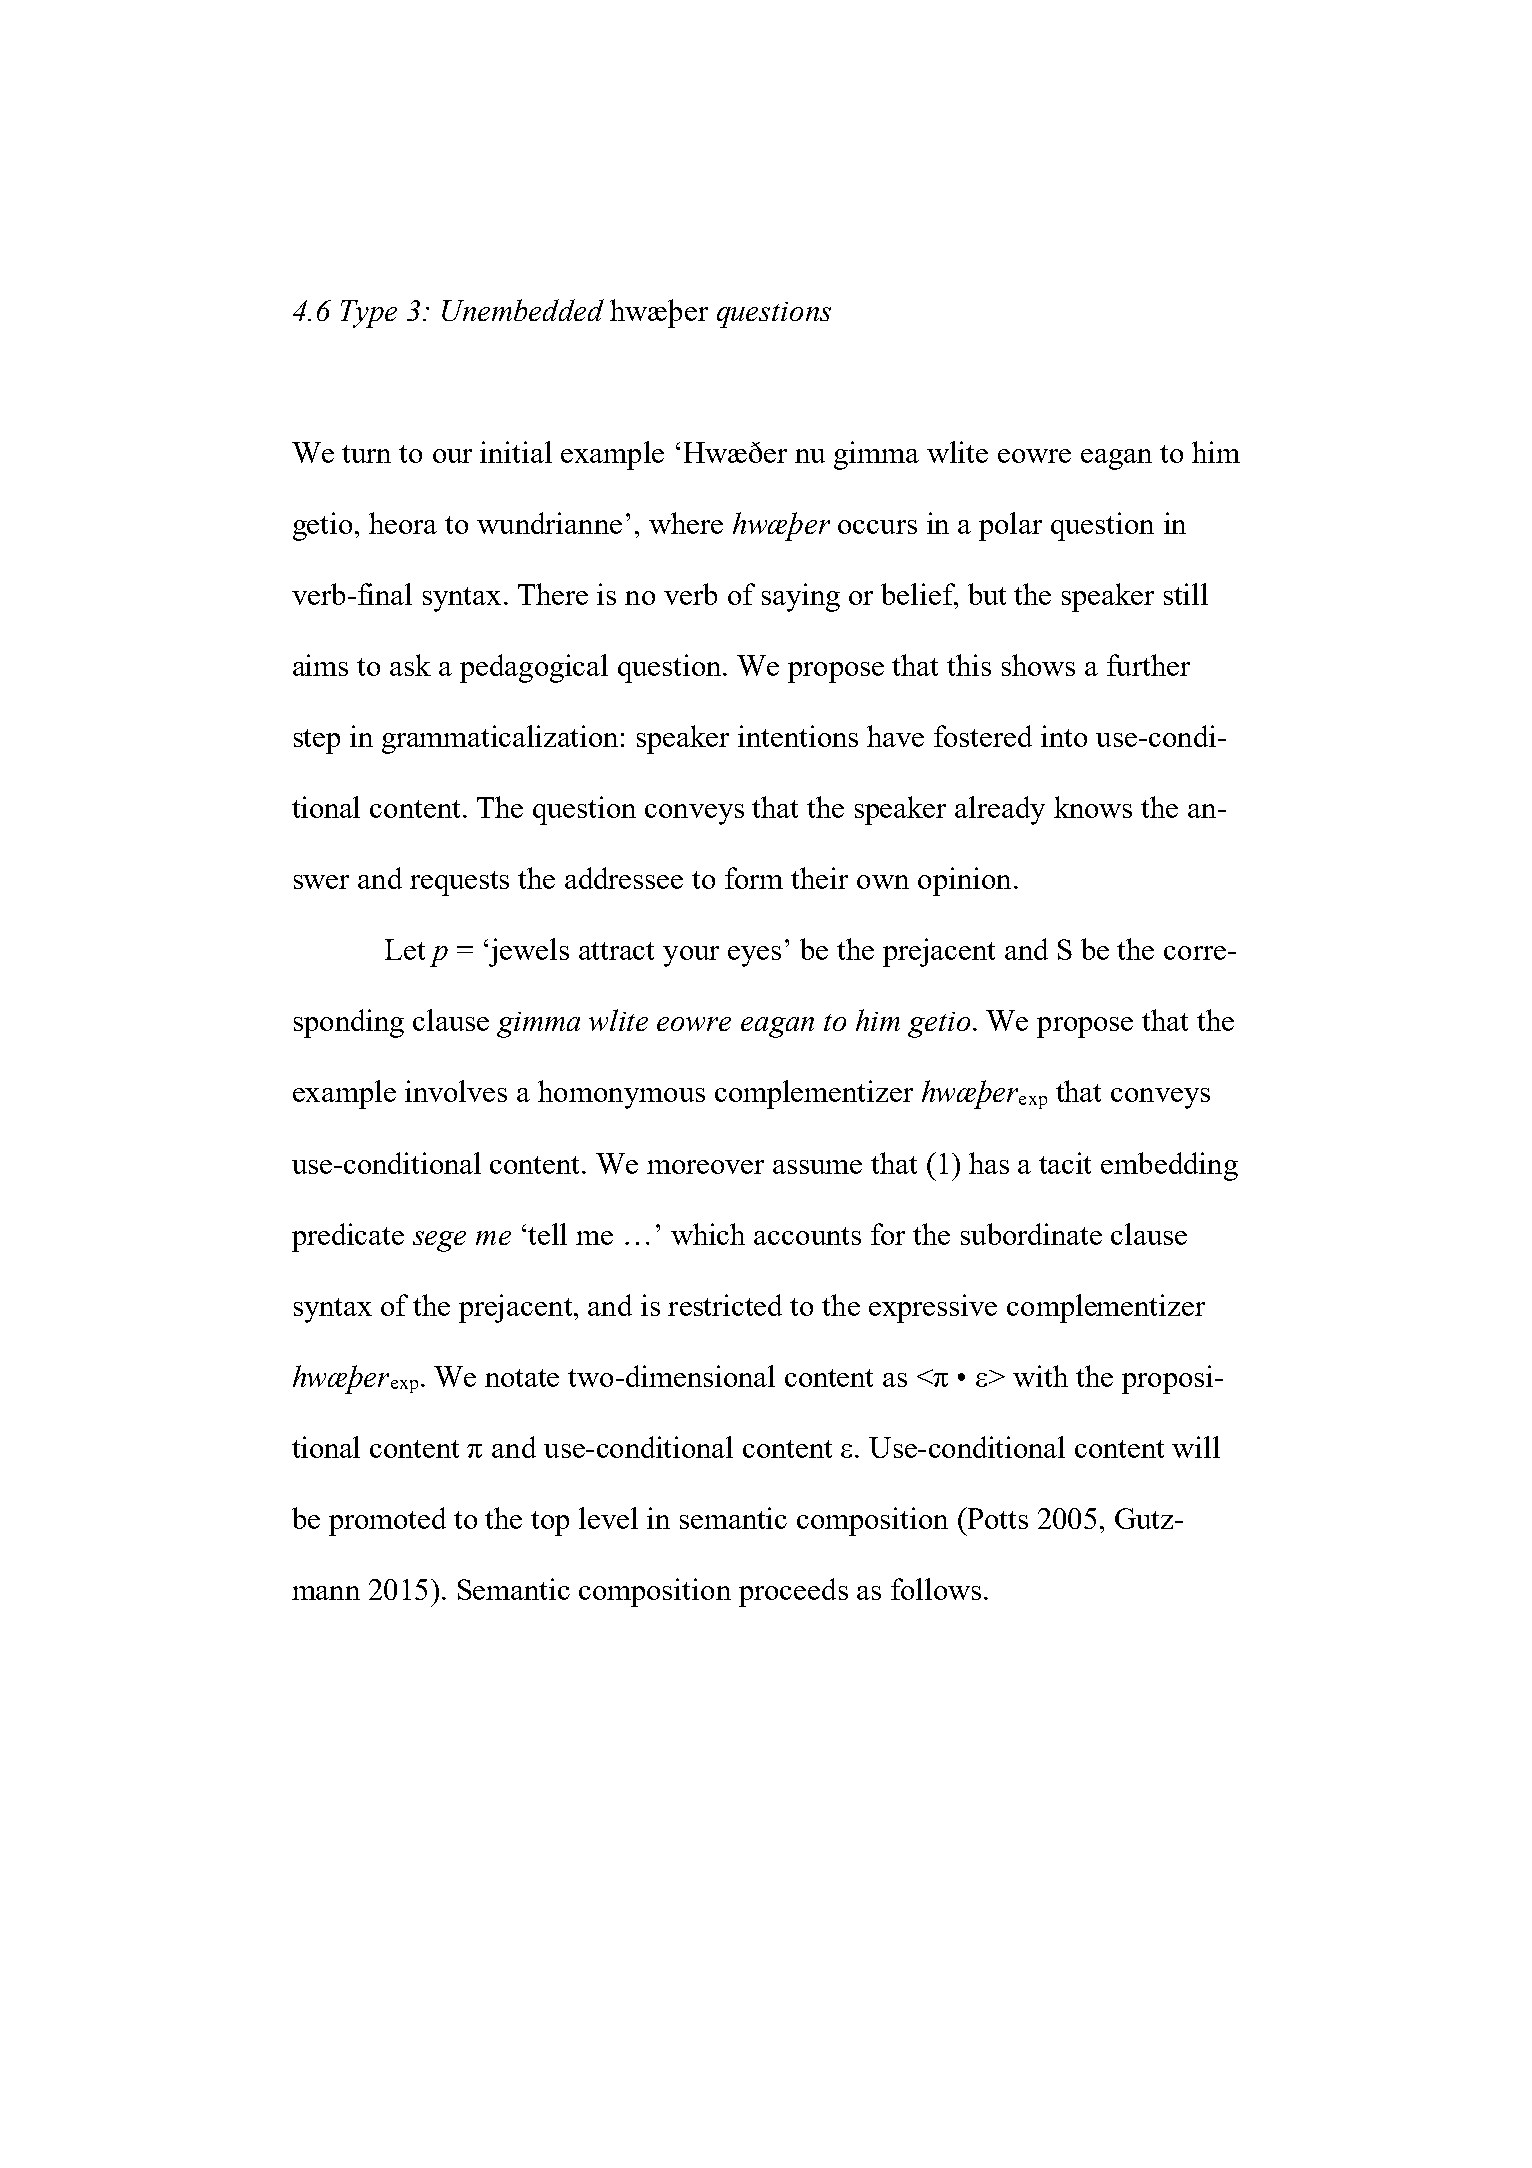 The image size is (1532, 2168). I want to click on Potts, so click(996, 1518).
